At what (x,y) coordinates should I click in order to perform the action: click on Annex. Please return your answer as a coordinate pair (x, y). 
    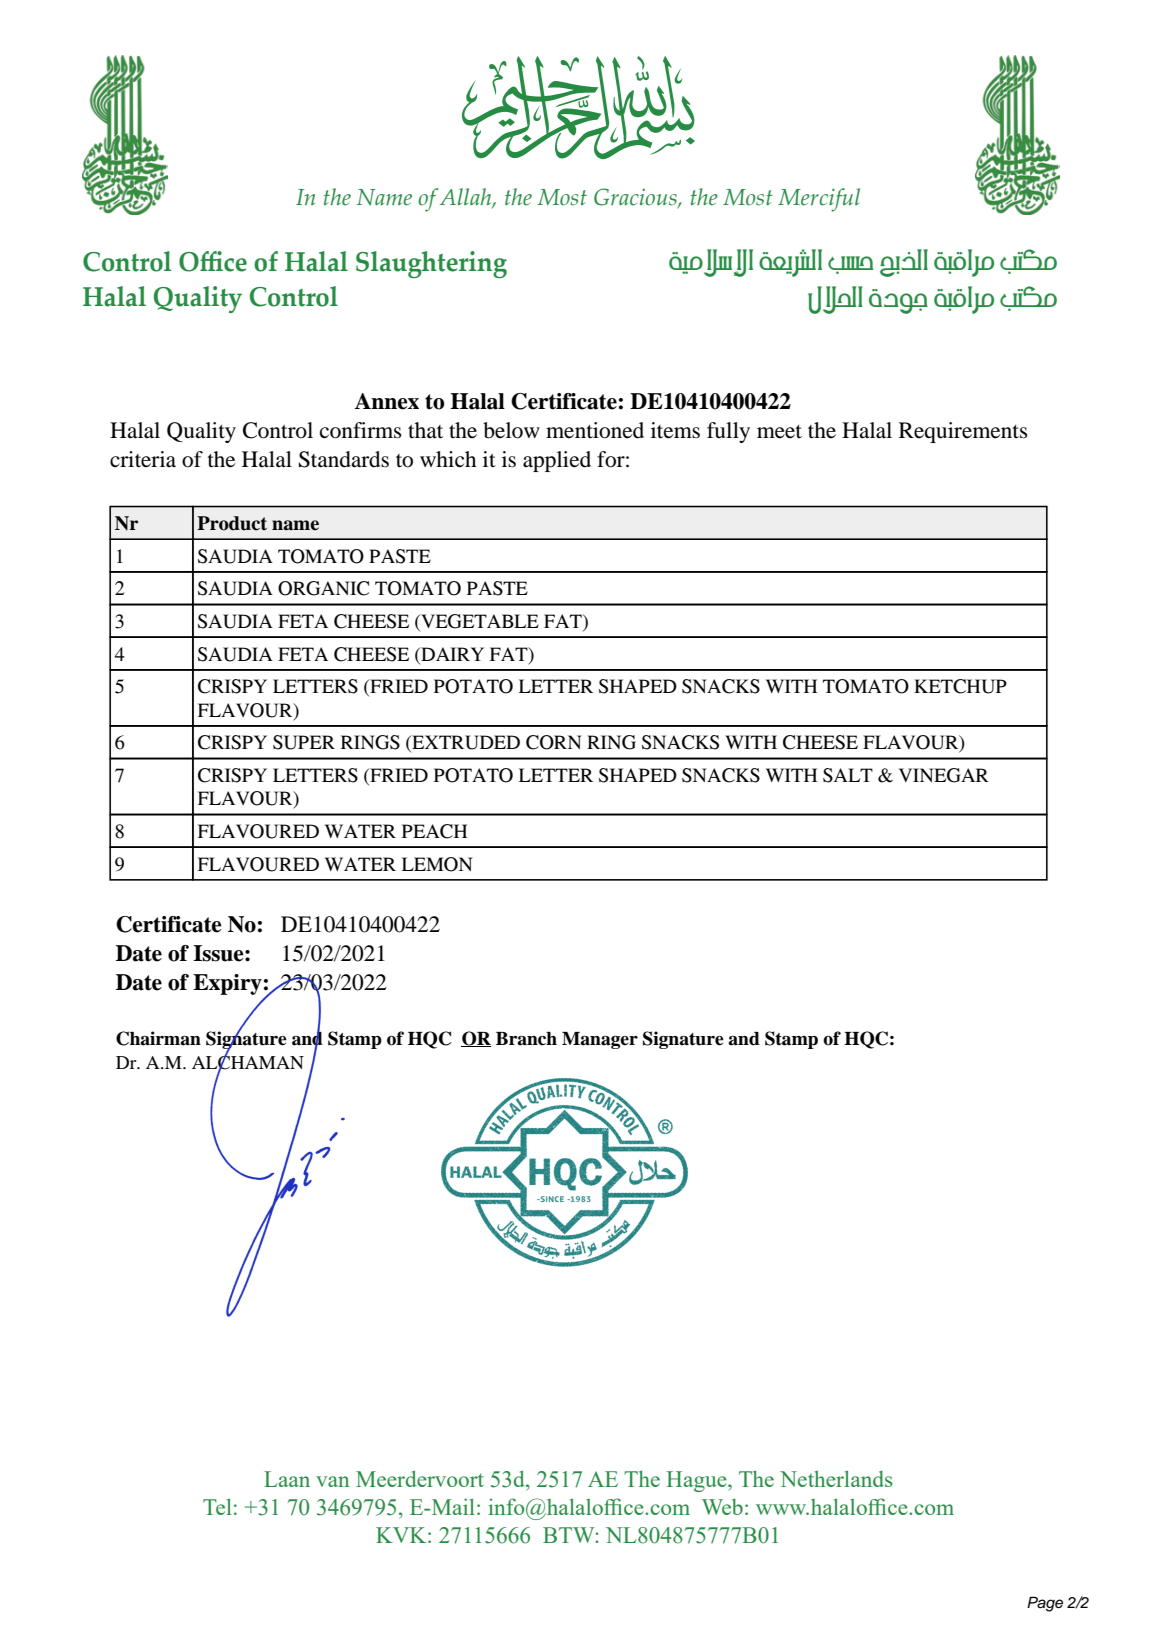
    Looking at the image, I should click on (386, 401).
